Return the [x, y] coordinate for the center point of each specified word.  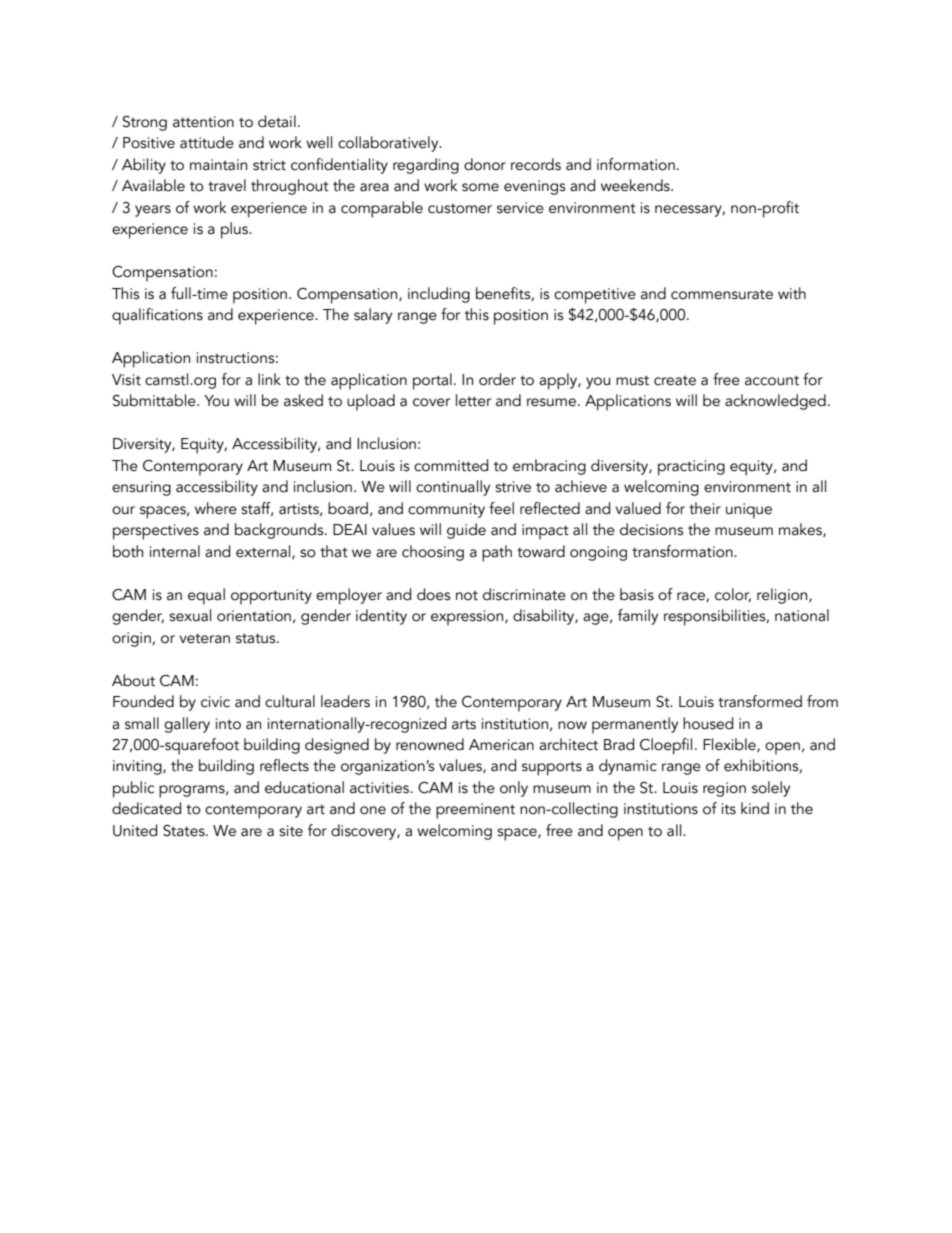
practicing [691, 468]
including [439, 295]
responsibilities [716, 617]
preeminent [475, 811]
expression [468, 618]
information [636, 164]
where [216, 508]
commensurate [722, 295]
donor [485, 164]
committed [451, 465]
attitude [207, 142]
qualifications [157, 316]
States [185, 831]
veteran [204, 638]
